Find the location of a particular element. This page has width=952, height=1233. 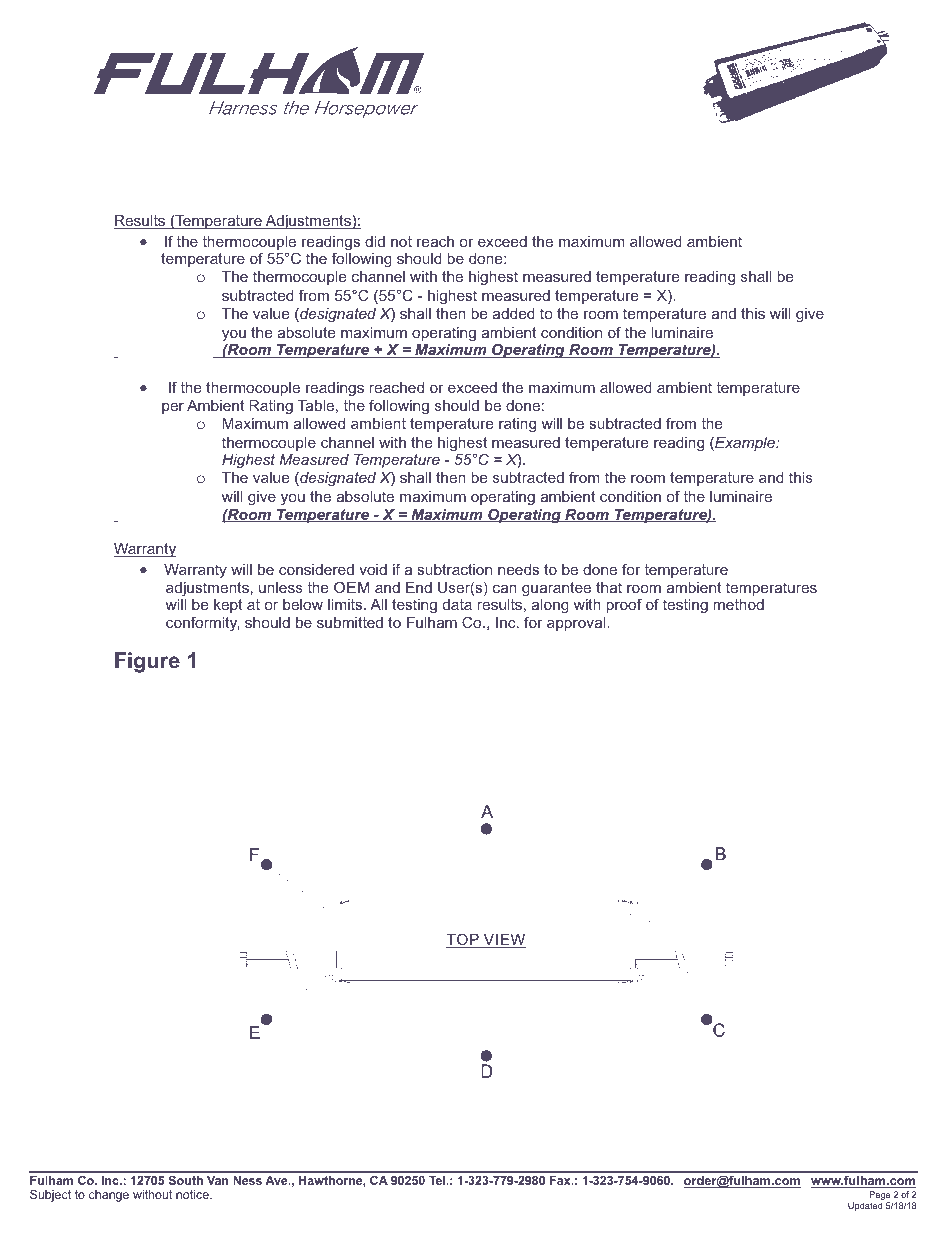

added is located at coordinates (514, 313).
